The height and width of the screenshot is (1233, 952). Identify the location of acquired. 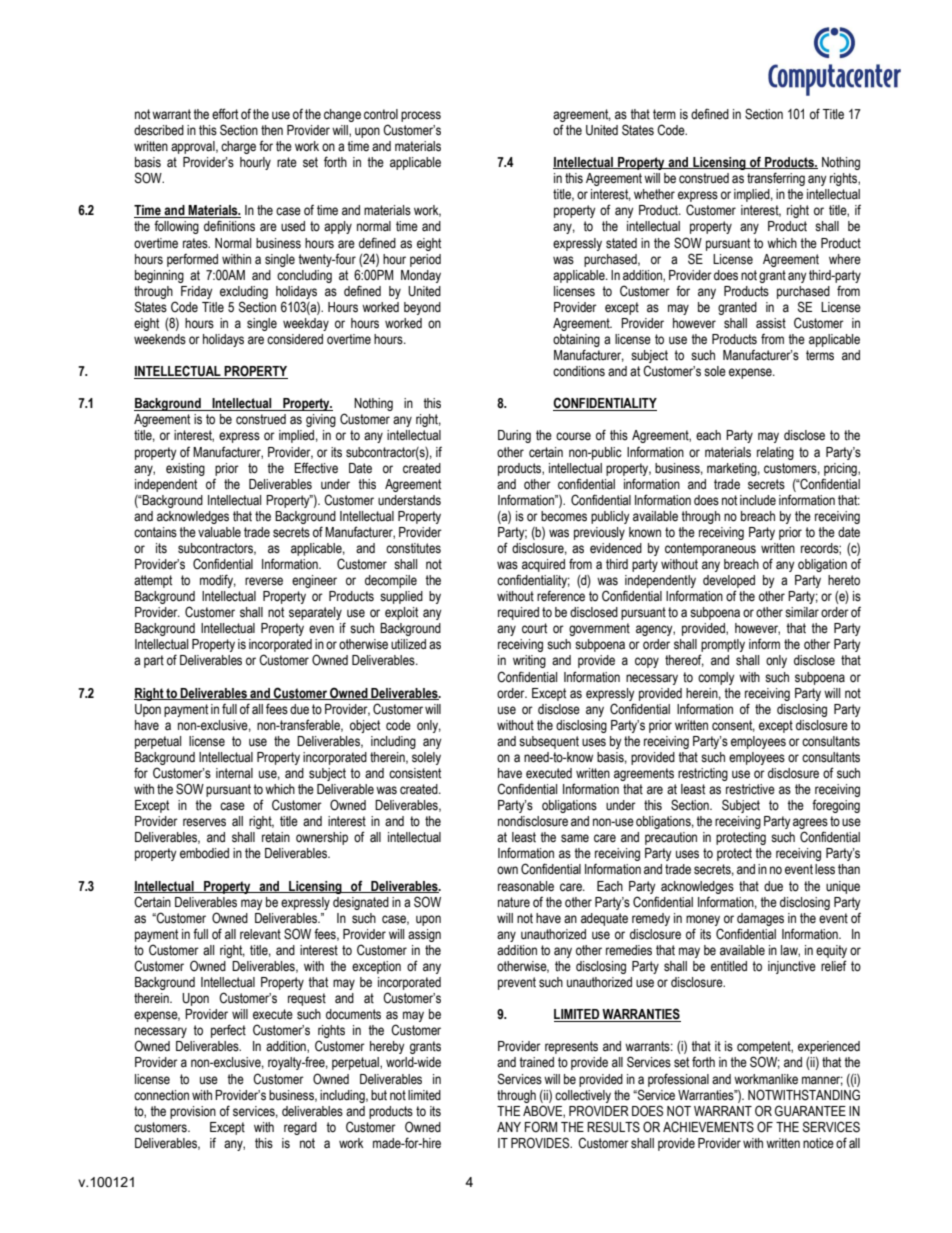
(543, 565).
